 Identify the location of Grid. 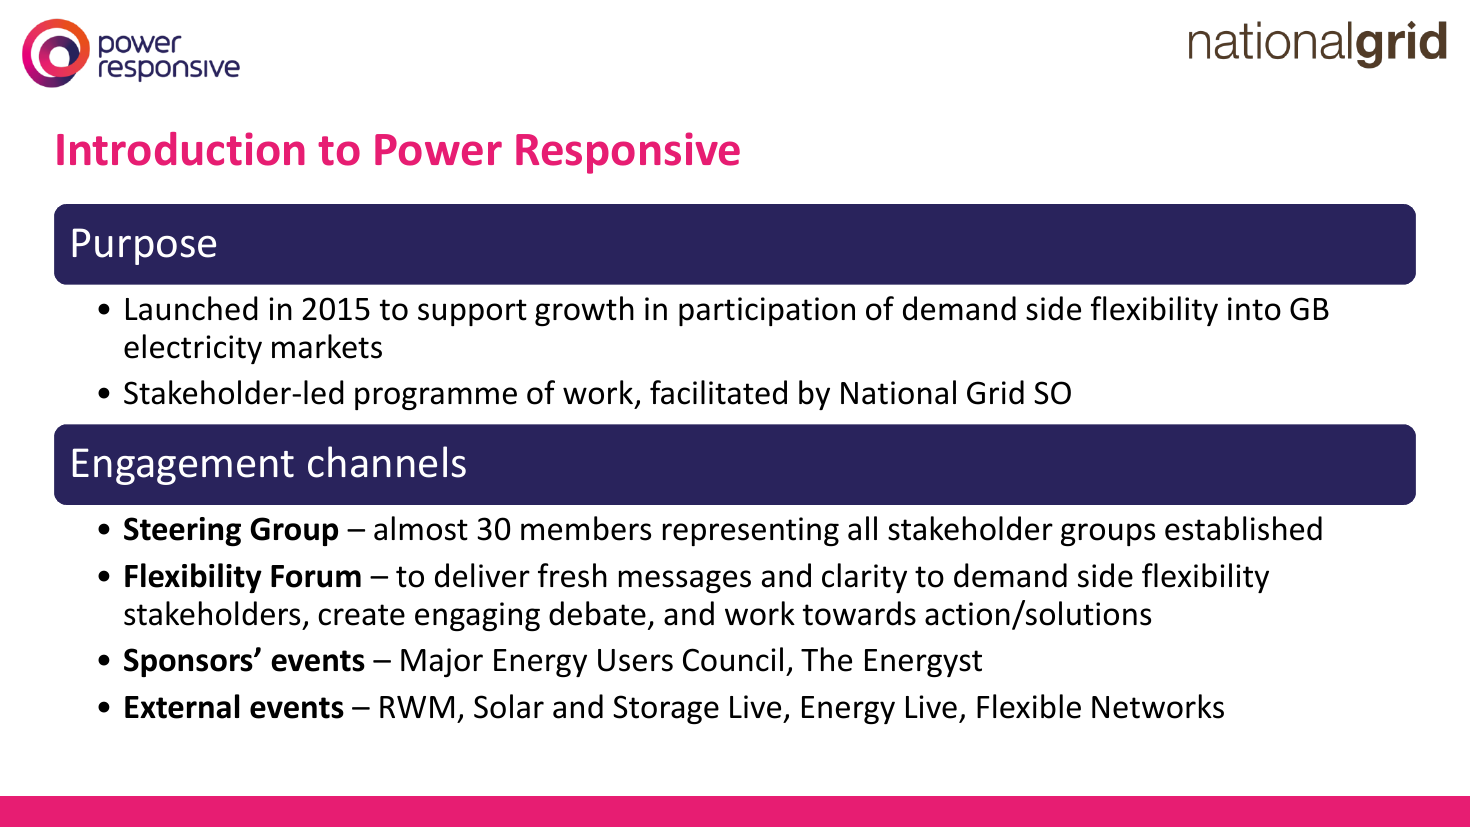
(995, 392).
